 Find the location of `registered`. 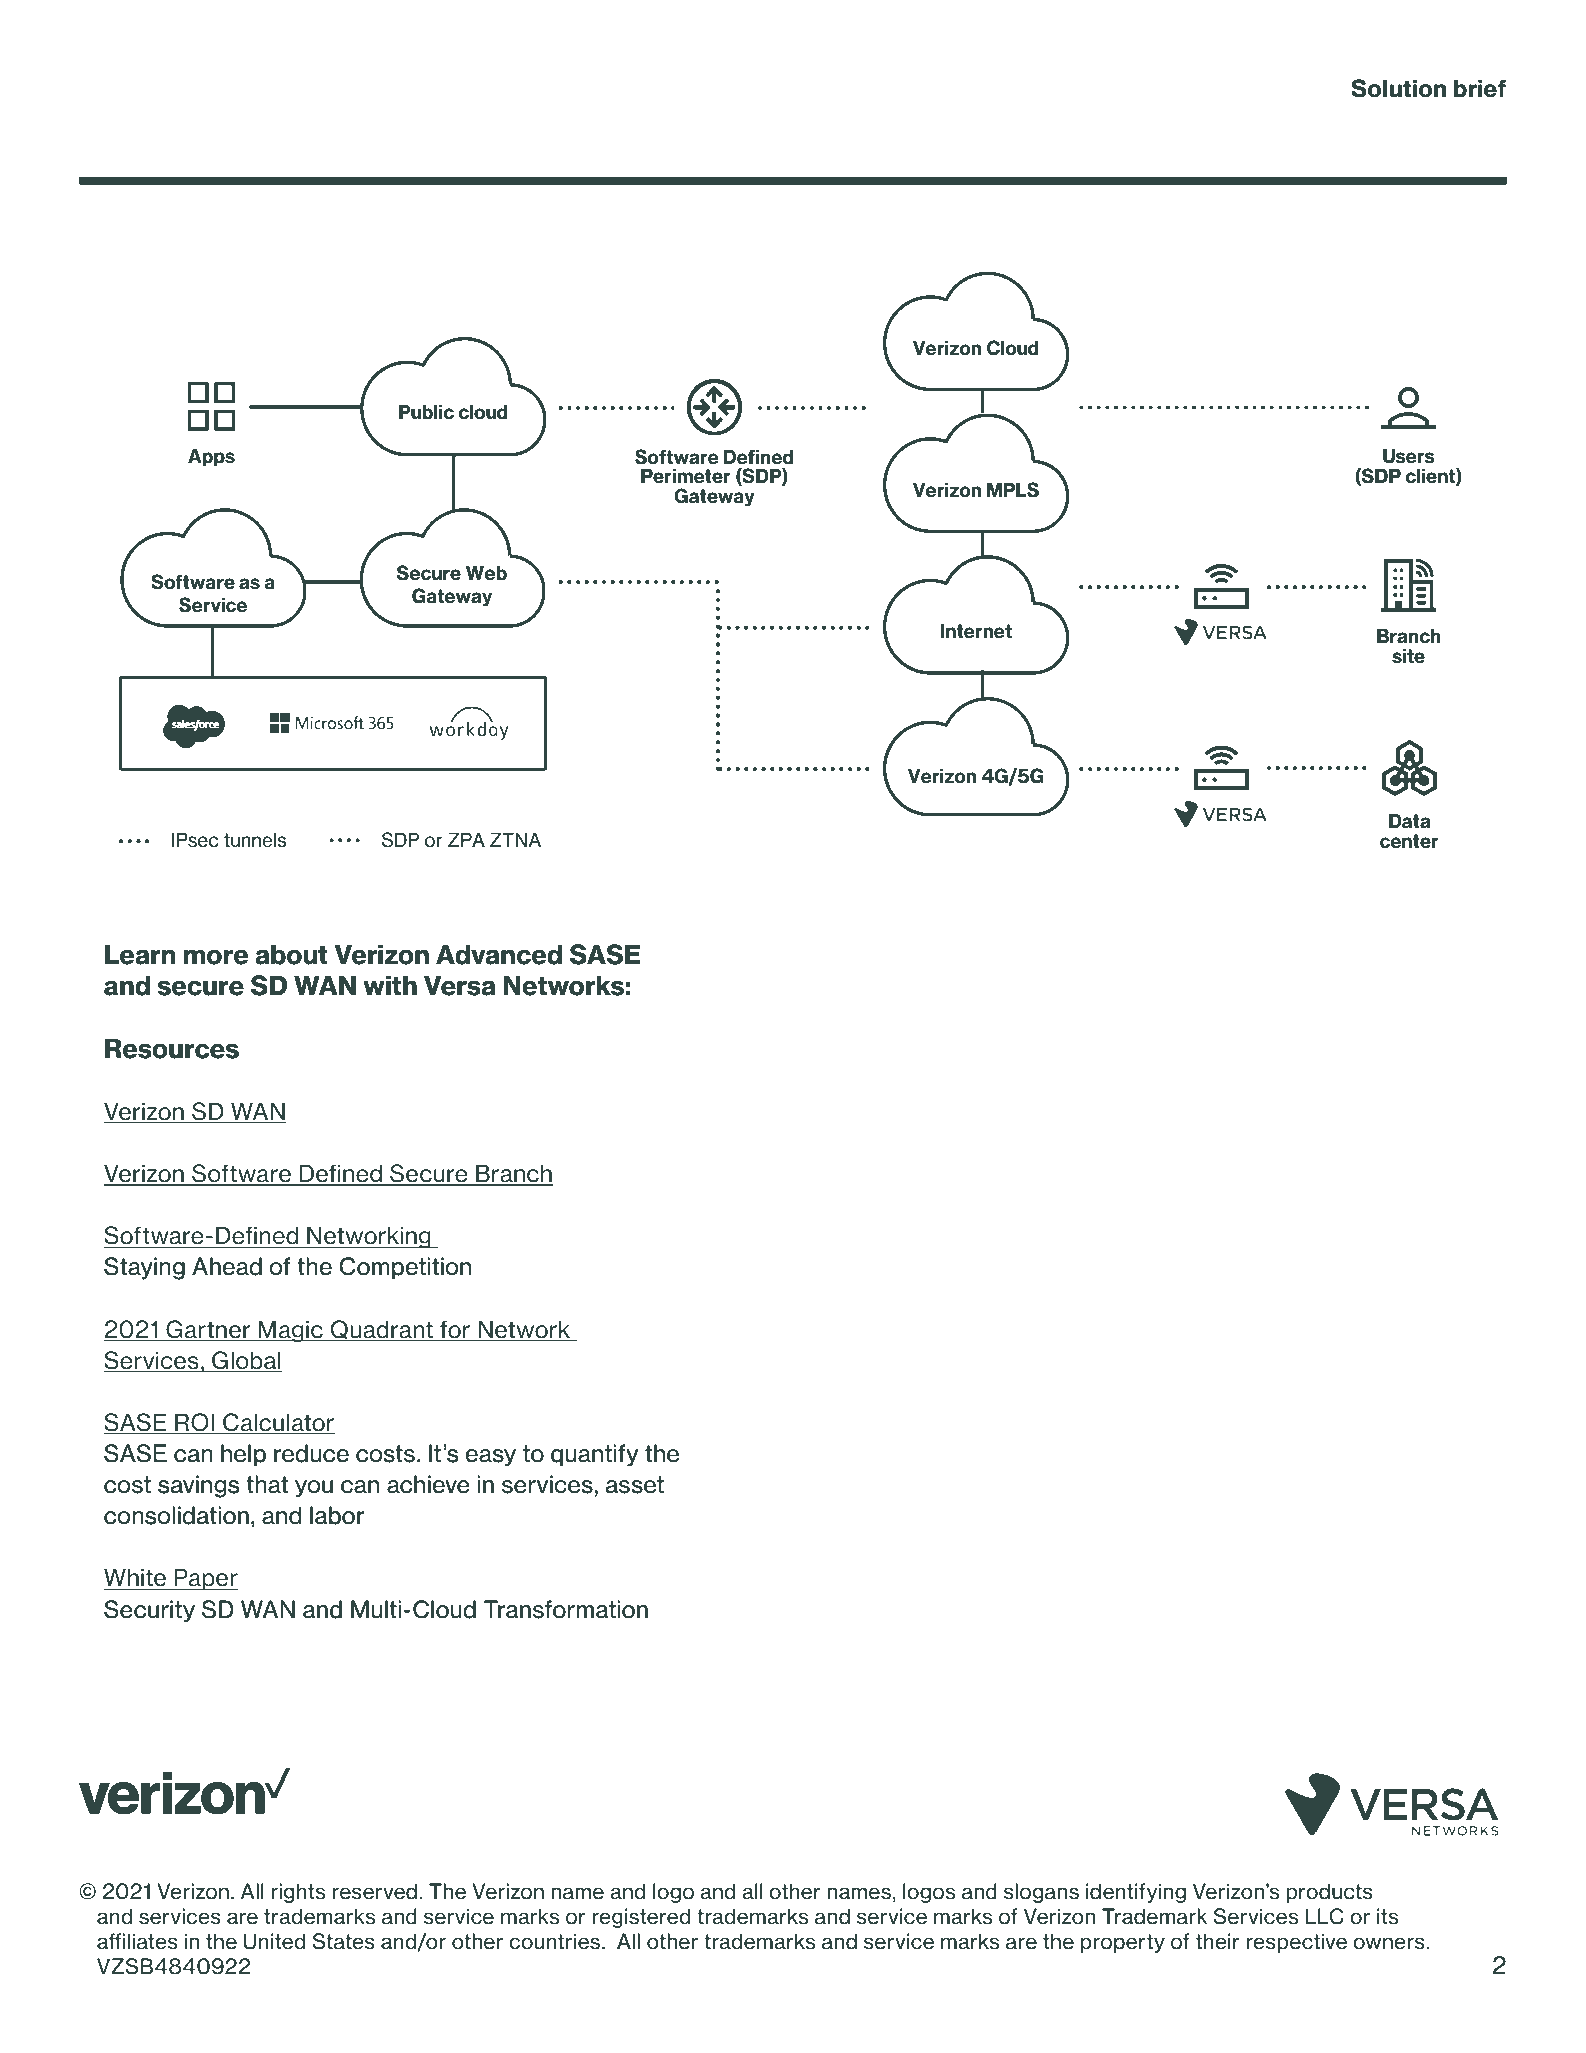

registered is located at coordinates (641, 1918).
